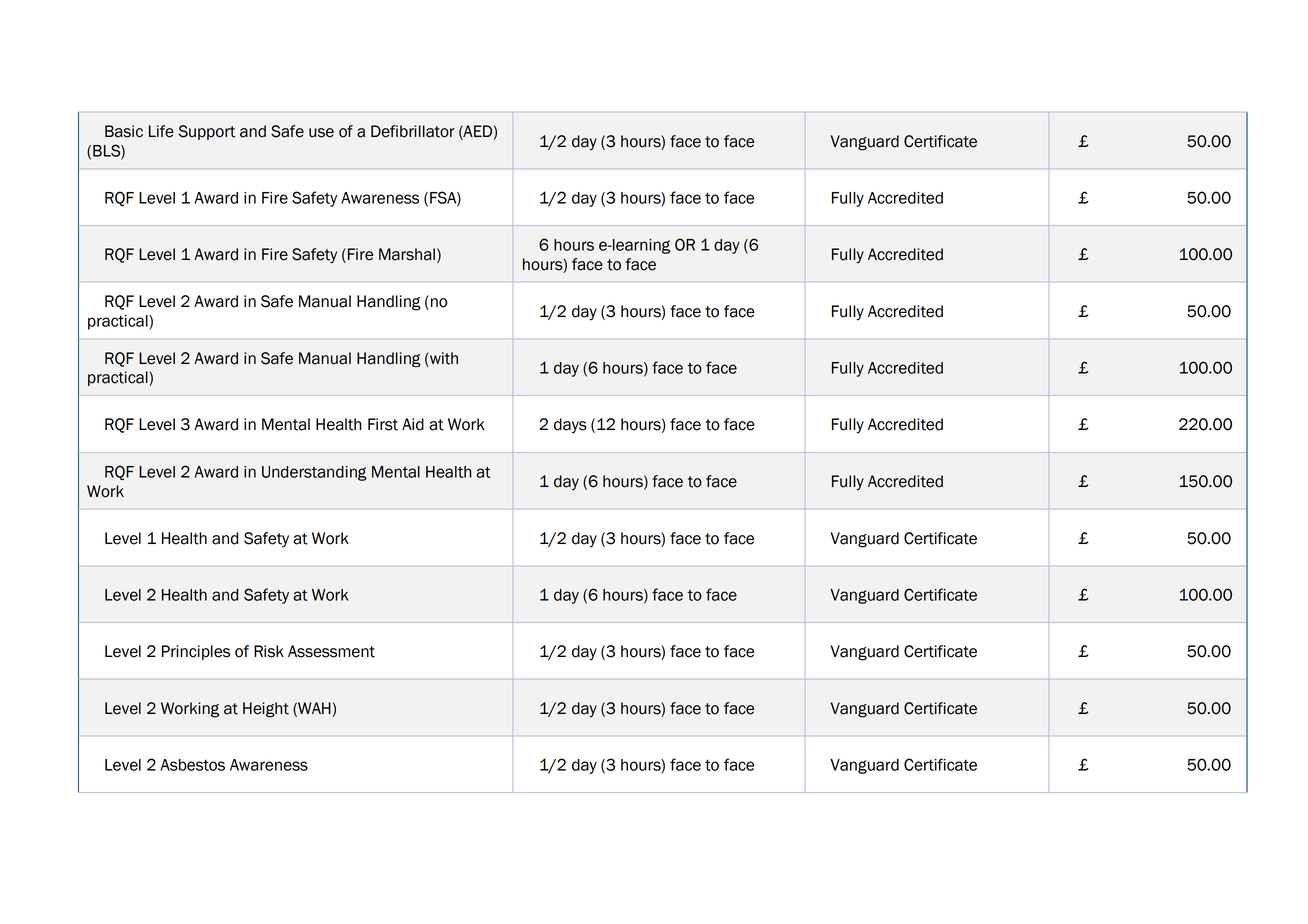 The width and height of the document is (1308, 924). What do you see at coordinates (314, 473) in the document?
I see `Understanding` at bounding box center [314, 473].
